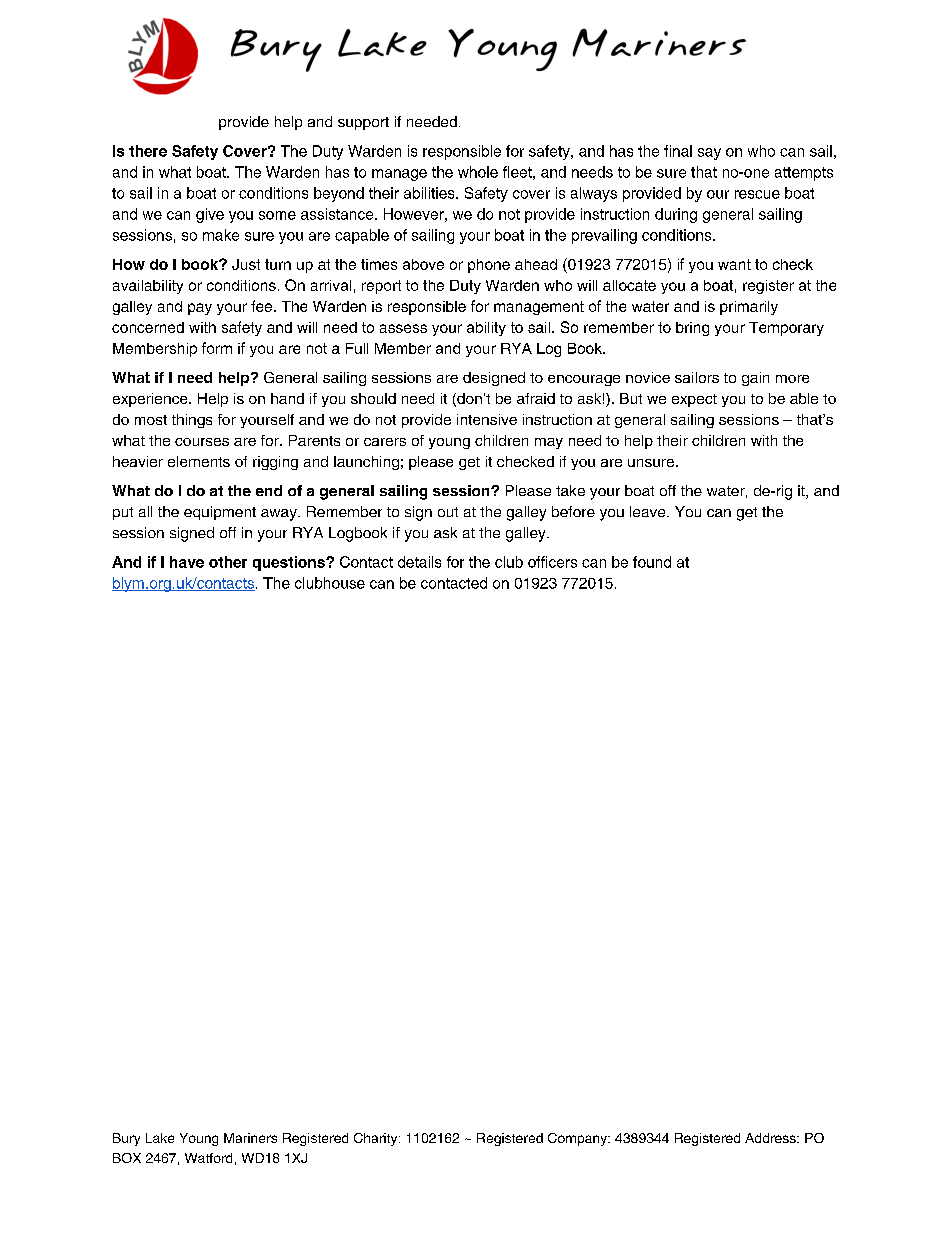 Image resolution: width=952 pixels, height=1233 pixels. I want to click on Lake, so click(160, 1138).
